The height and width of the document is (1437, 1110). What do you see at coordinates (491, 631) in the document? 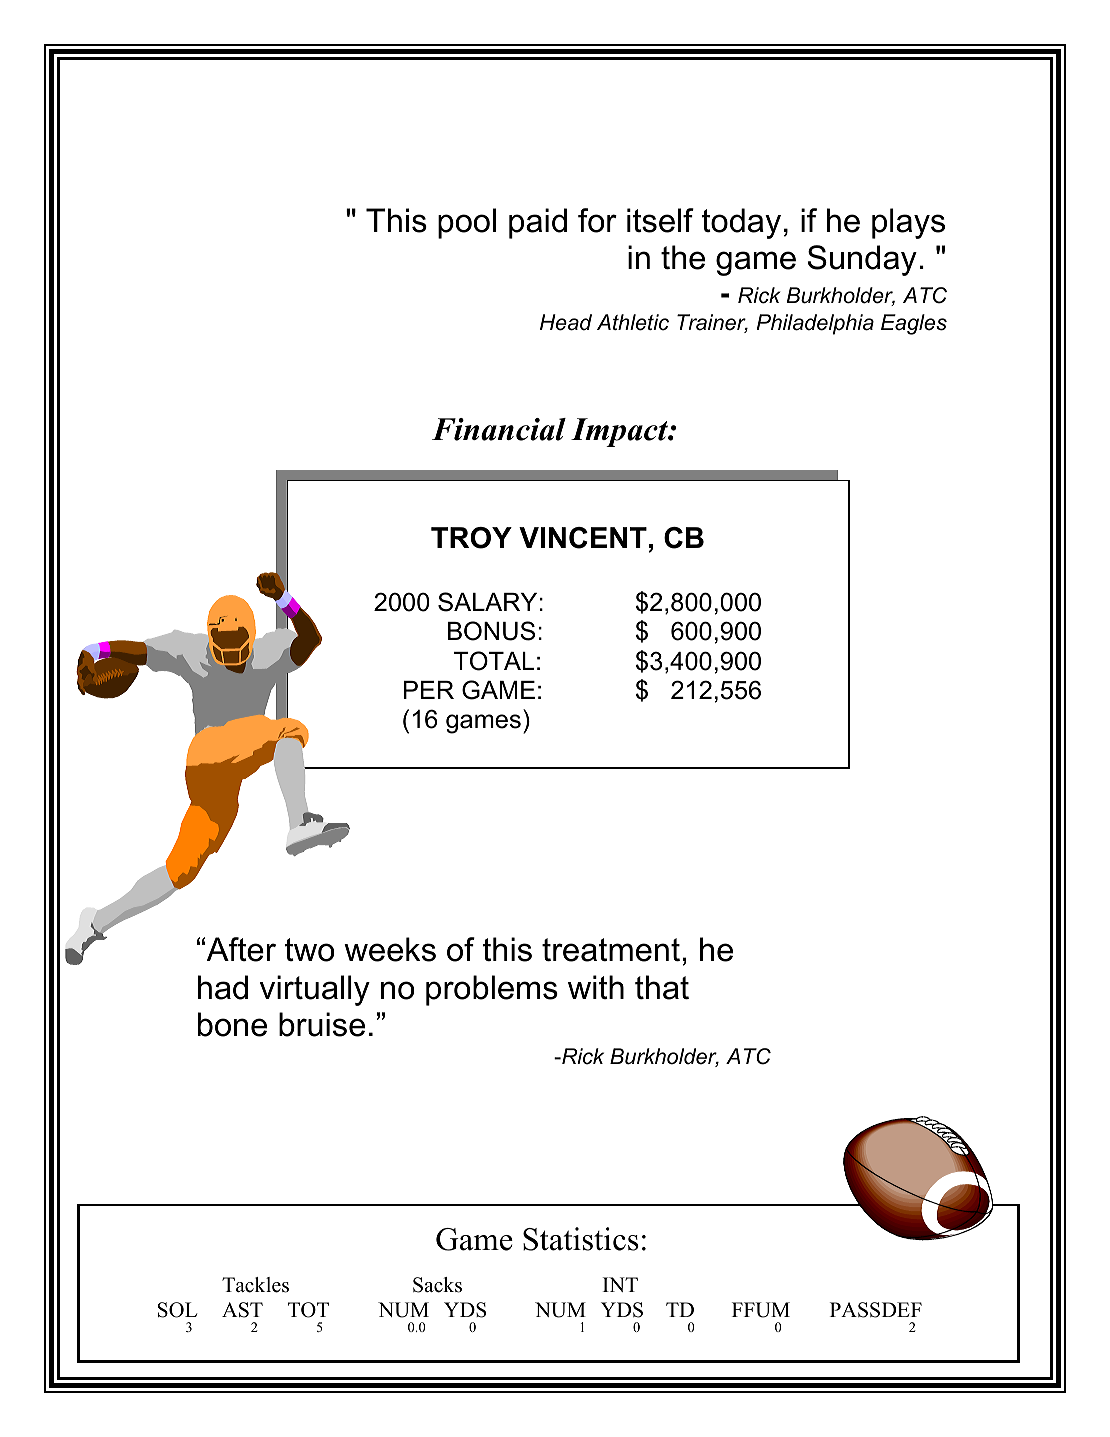
I see `BONUS` at bounding box center [491, 631].
